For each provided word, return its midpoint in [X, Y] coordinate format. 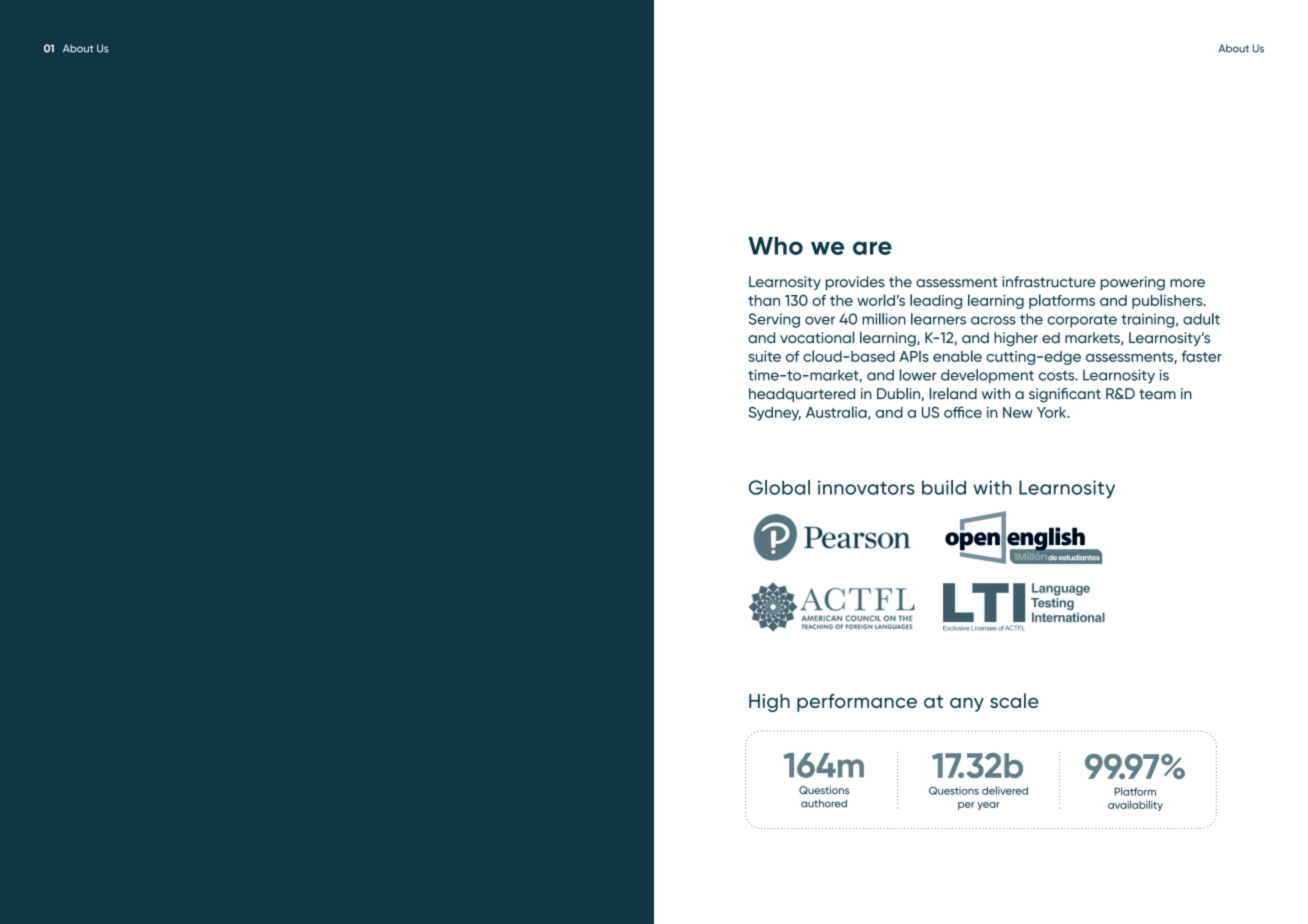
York [1053, 412]
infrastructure [1049, 282]
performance [857, 703]
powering [1132, 283]
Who [775, 246]
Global [779, 487]
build [944, 487]
